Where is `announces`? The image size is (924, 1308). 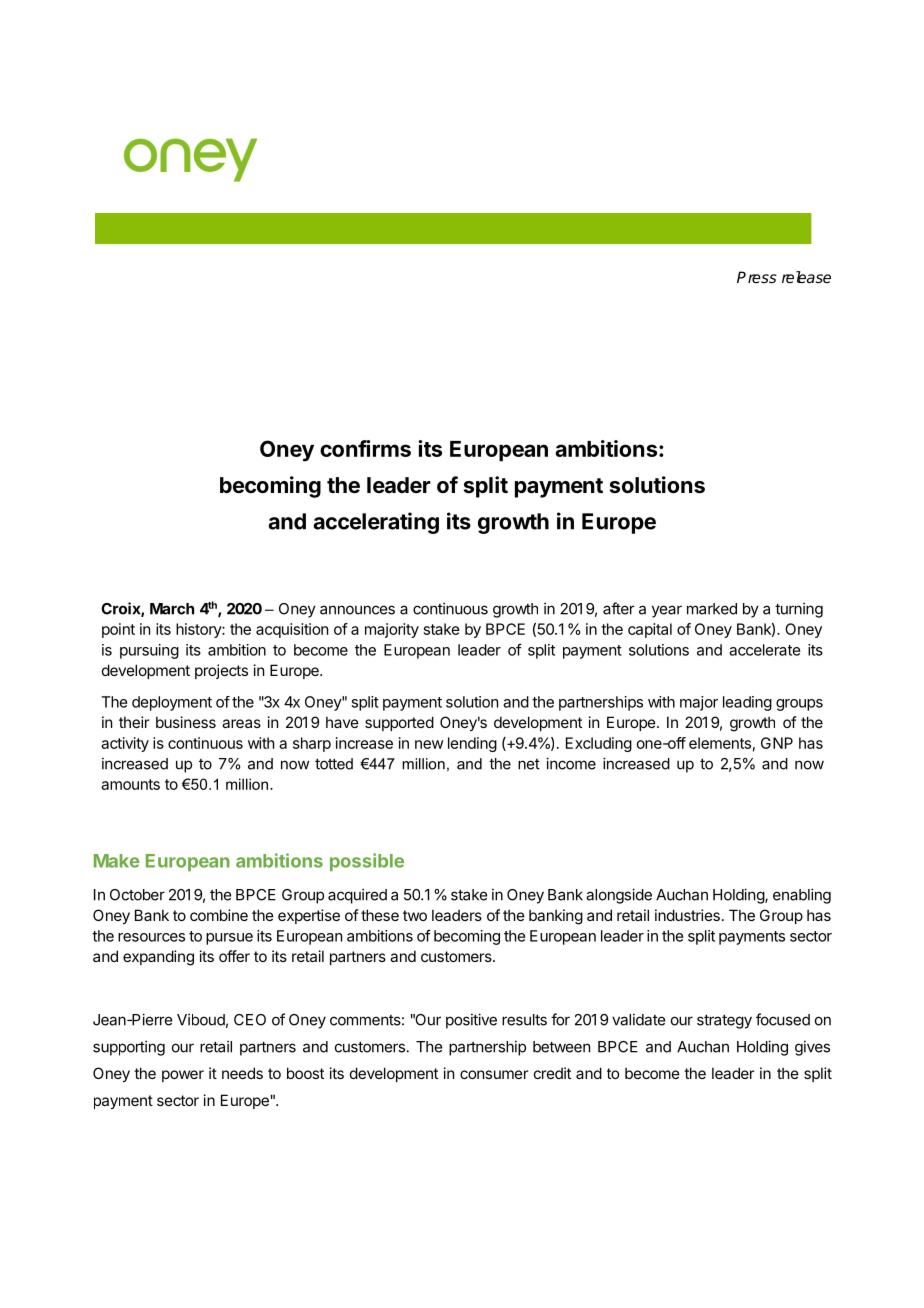 announces is located at coordinates (357, 610).
